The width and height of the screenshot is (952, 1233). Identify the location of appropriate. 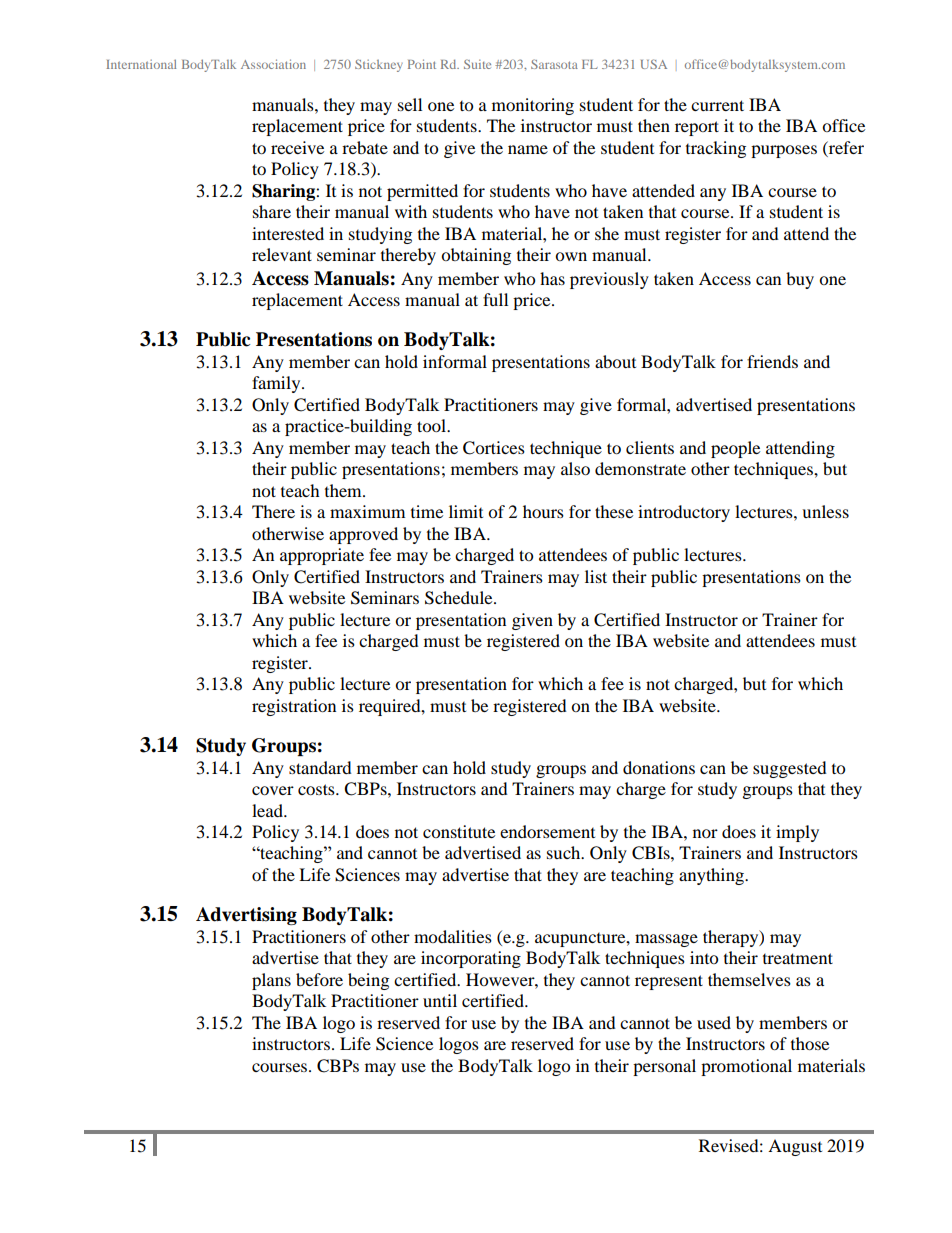
(322, 556).
